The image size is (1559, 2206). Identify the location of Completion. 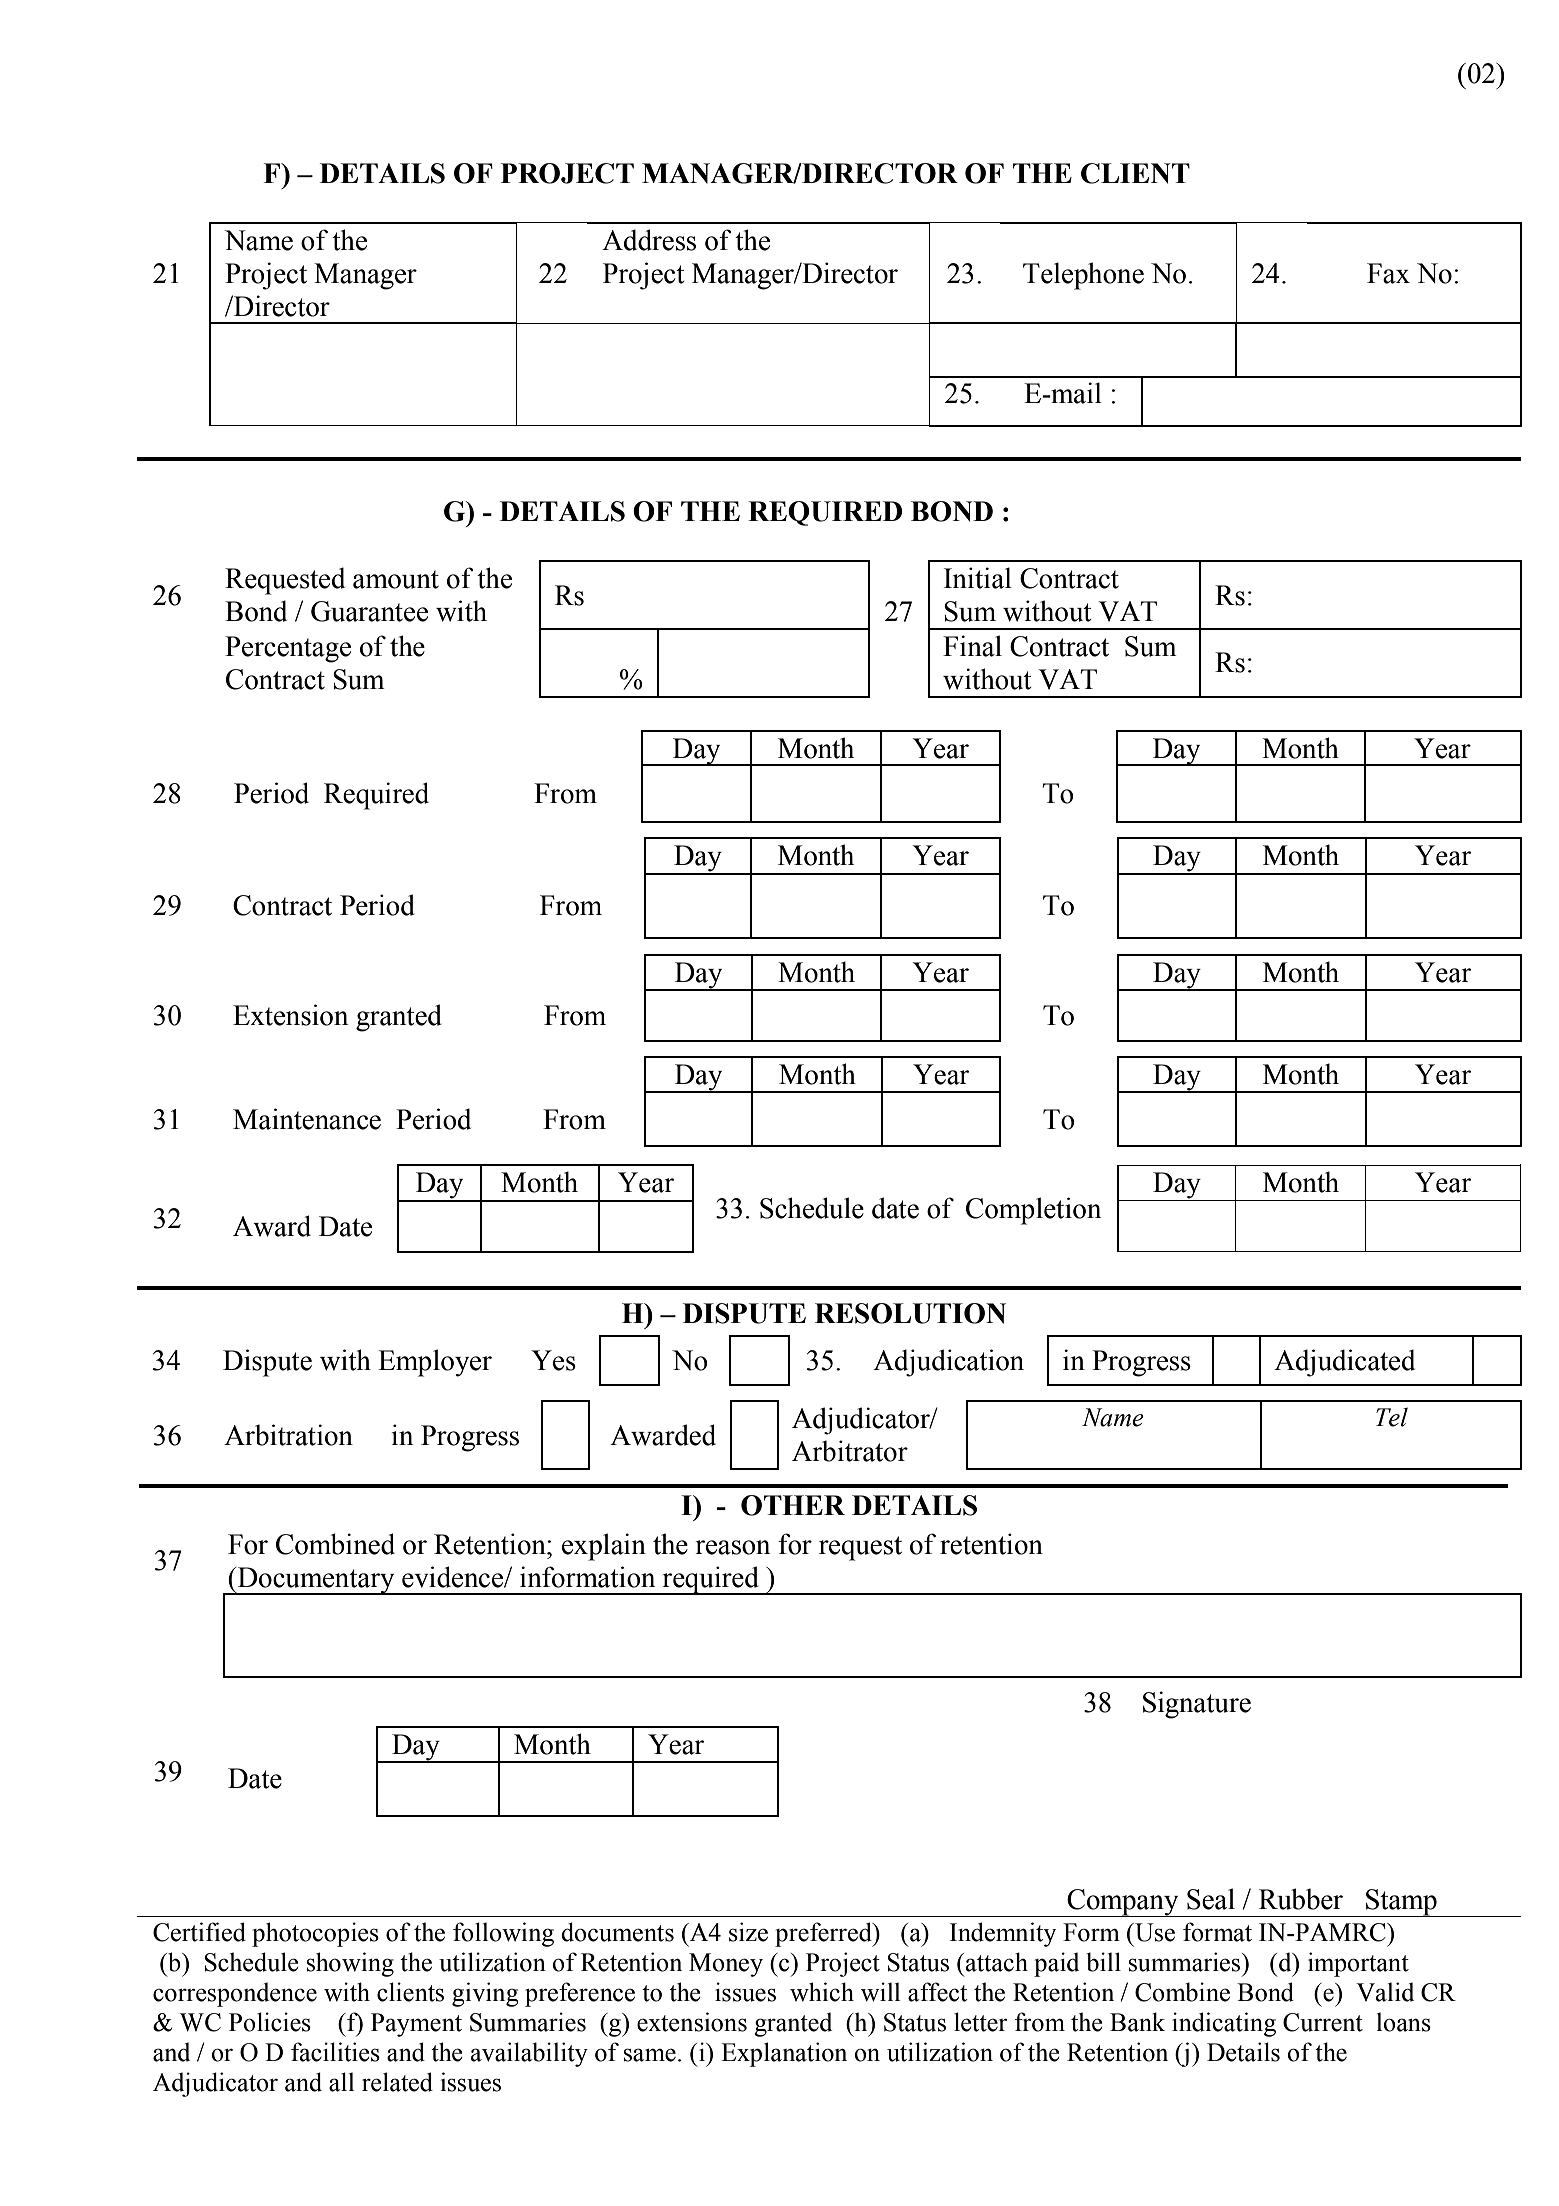
(1033, 1211).
